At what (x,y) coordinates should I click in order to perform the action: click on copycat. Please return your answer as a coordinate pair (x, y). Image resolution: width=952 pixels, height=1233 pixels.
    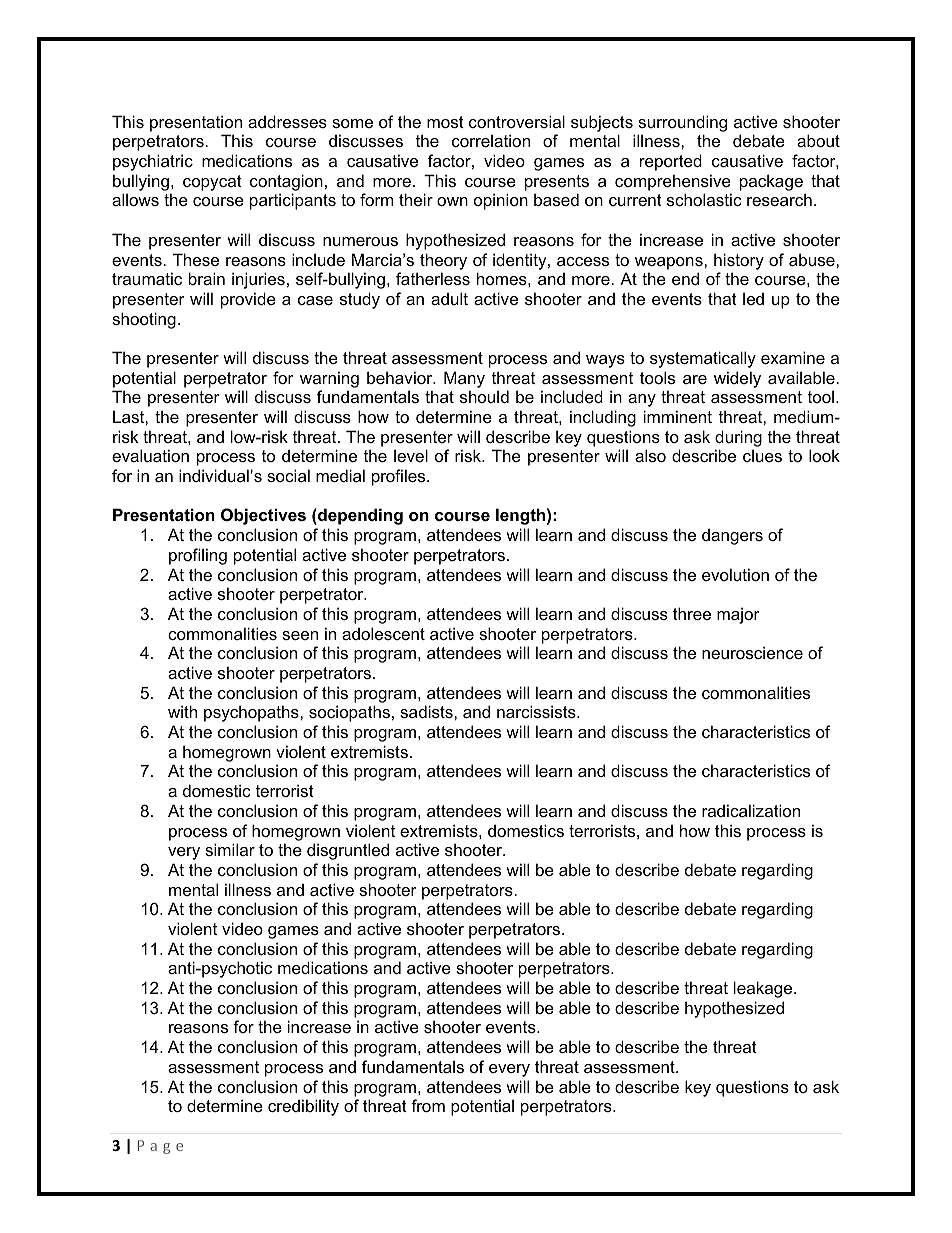
    Looking at the image, I should click on (212, 183).
